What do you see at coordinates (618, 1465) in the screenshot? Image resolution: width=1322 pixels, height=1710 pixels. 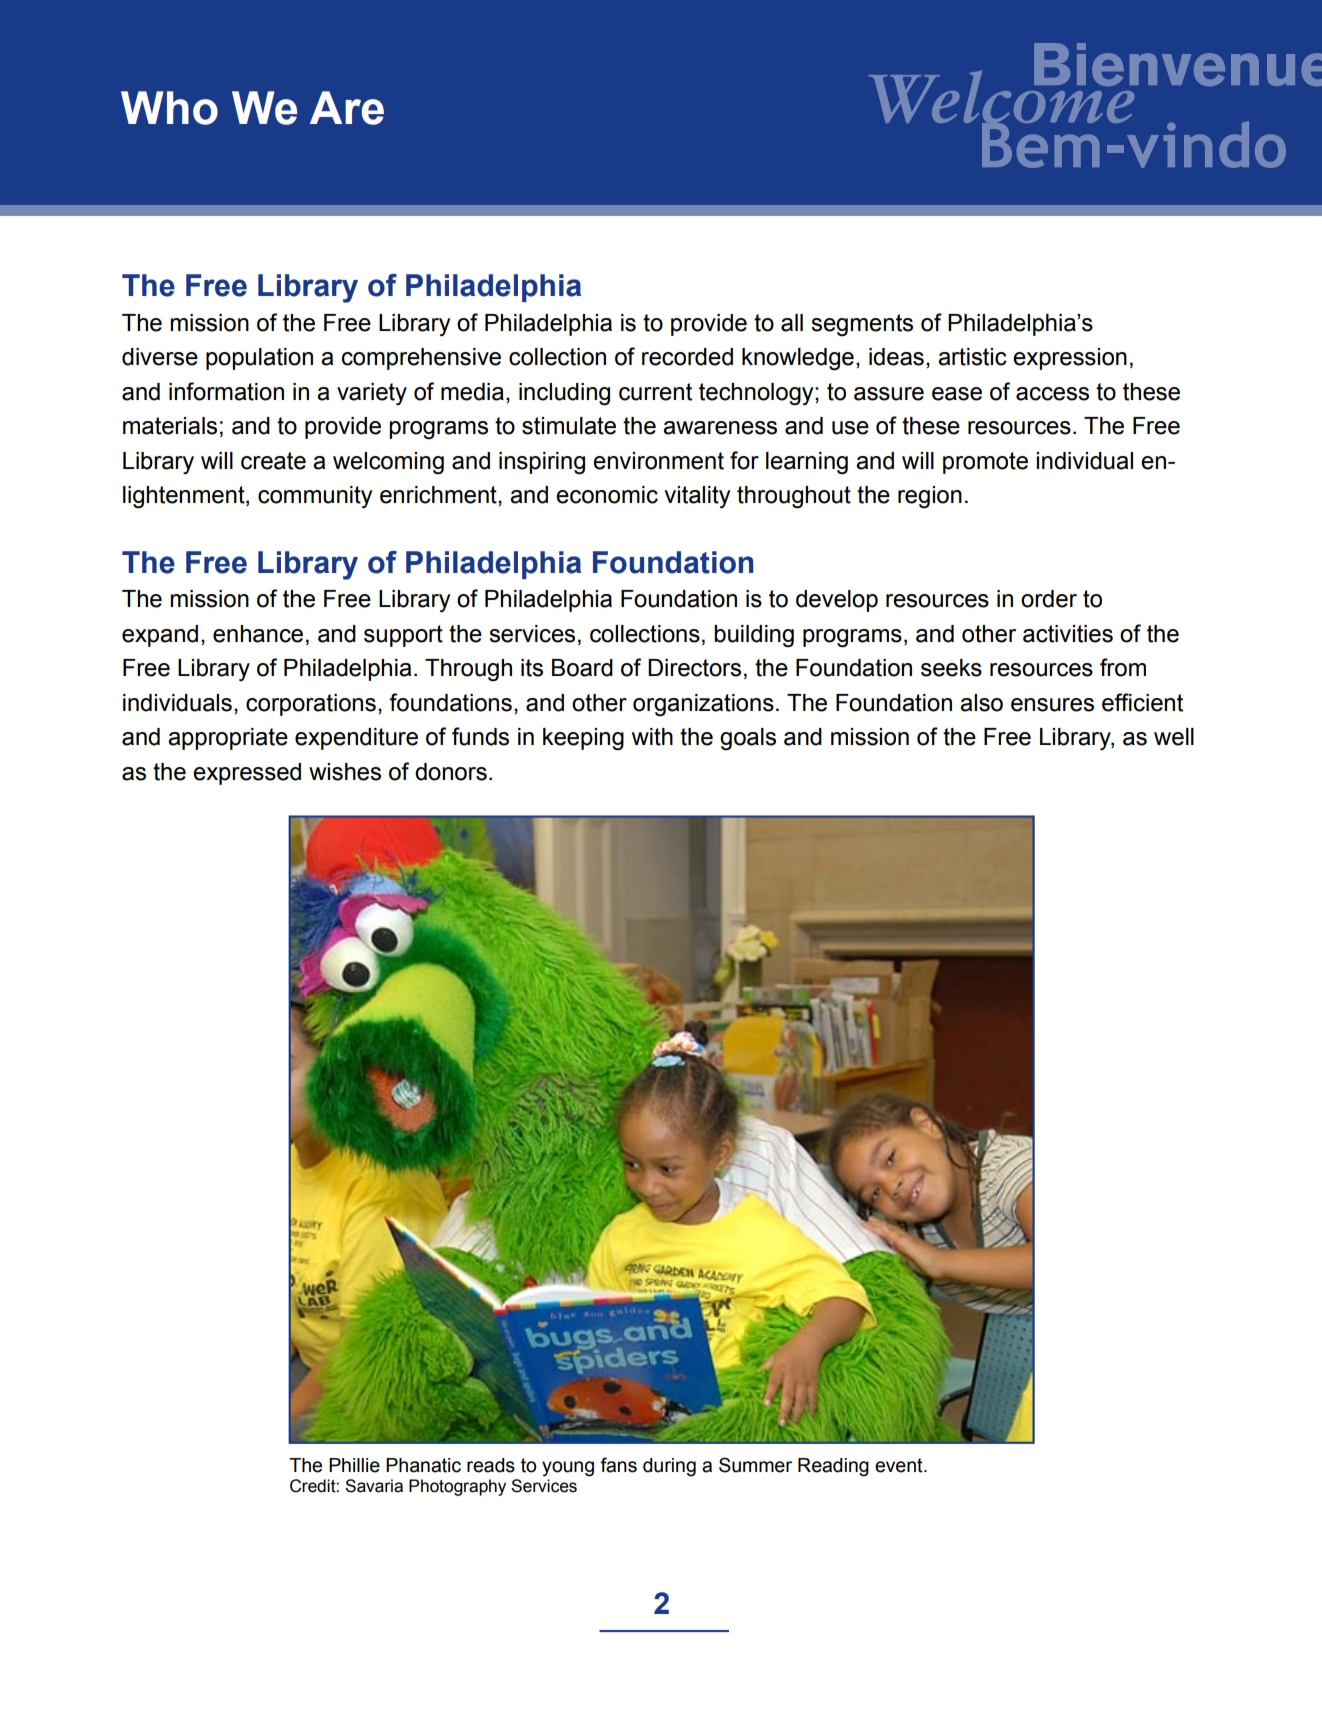 I see `fans` at bounding box center [618, 1465].
